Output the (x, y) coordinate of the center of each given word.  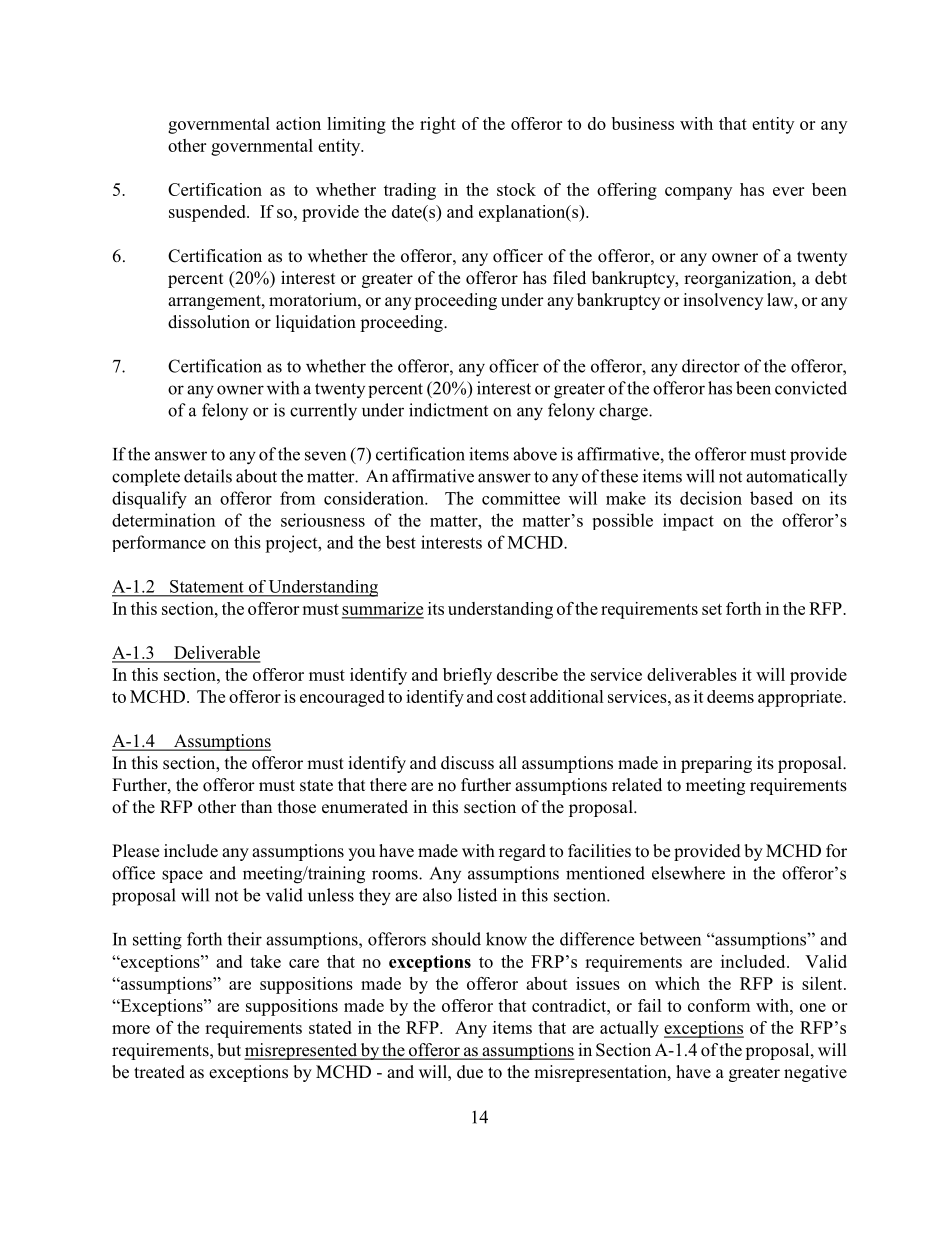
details (208, 476)
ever (788, 191)
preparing (716, 764)
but (229, 1050)
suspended (208, 213)
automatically (796, 477)
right (438, 125)
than (257, 806)
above (535, 454)
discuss (467, 763)
